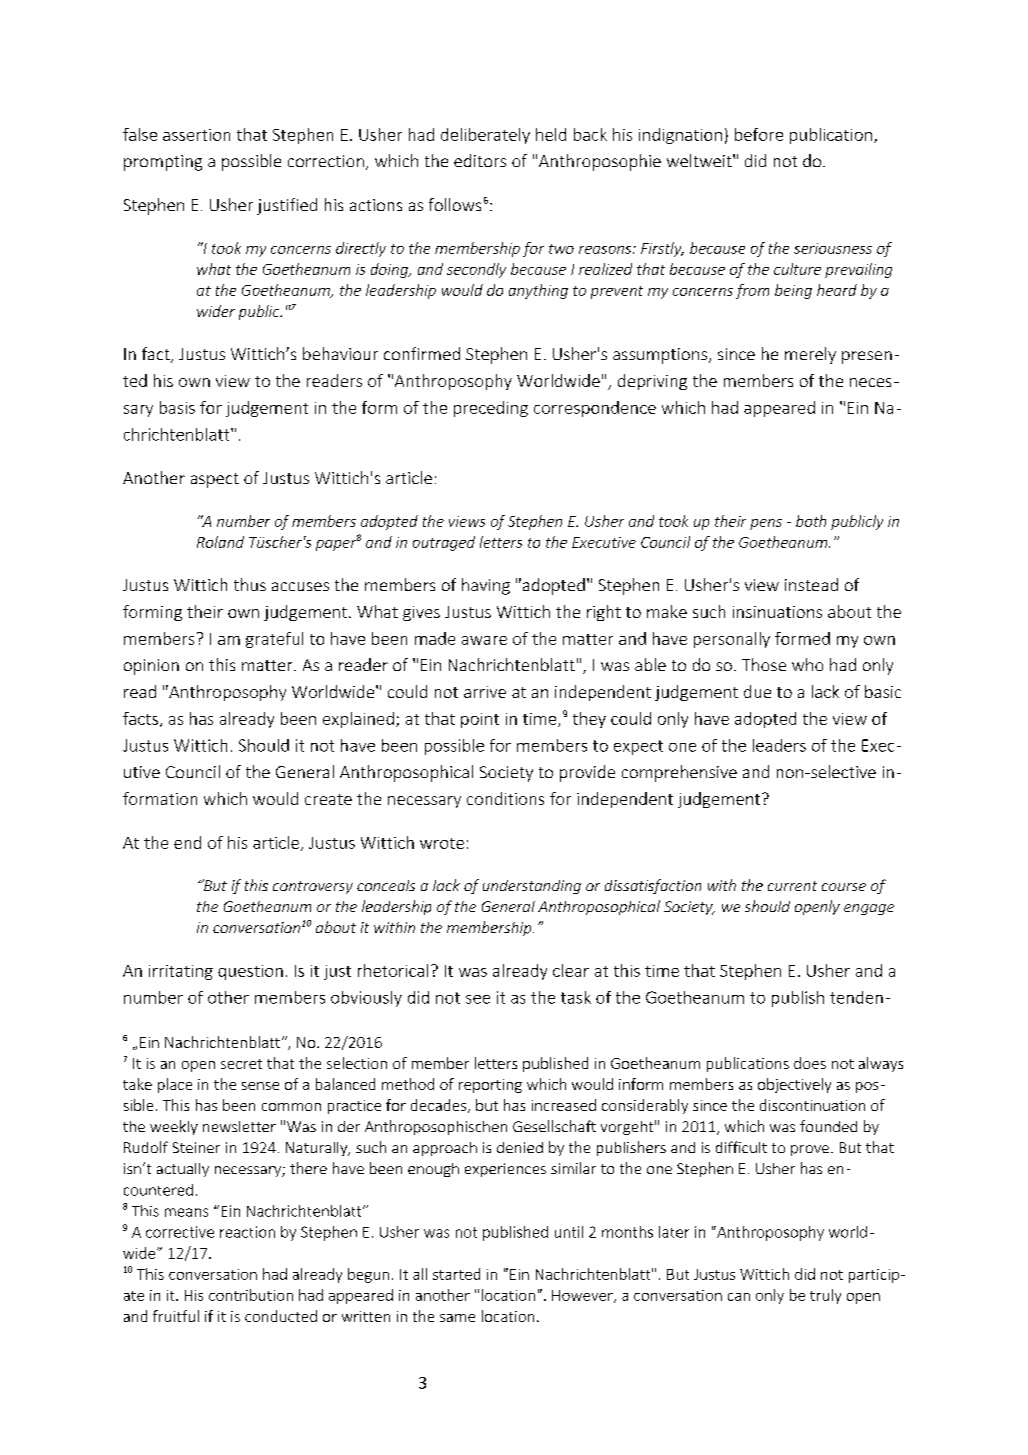  I want to click on due, so click(757, 691).
